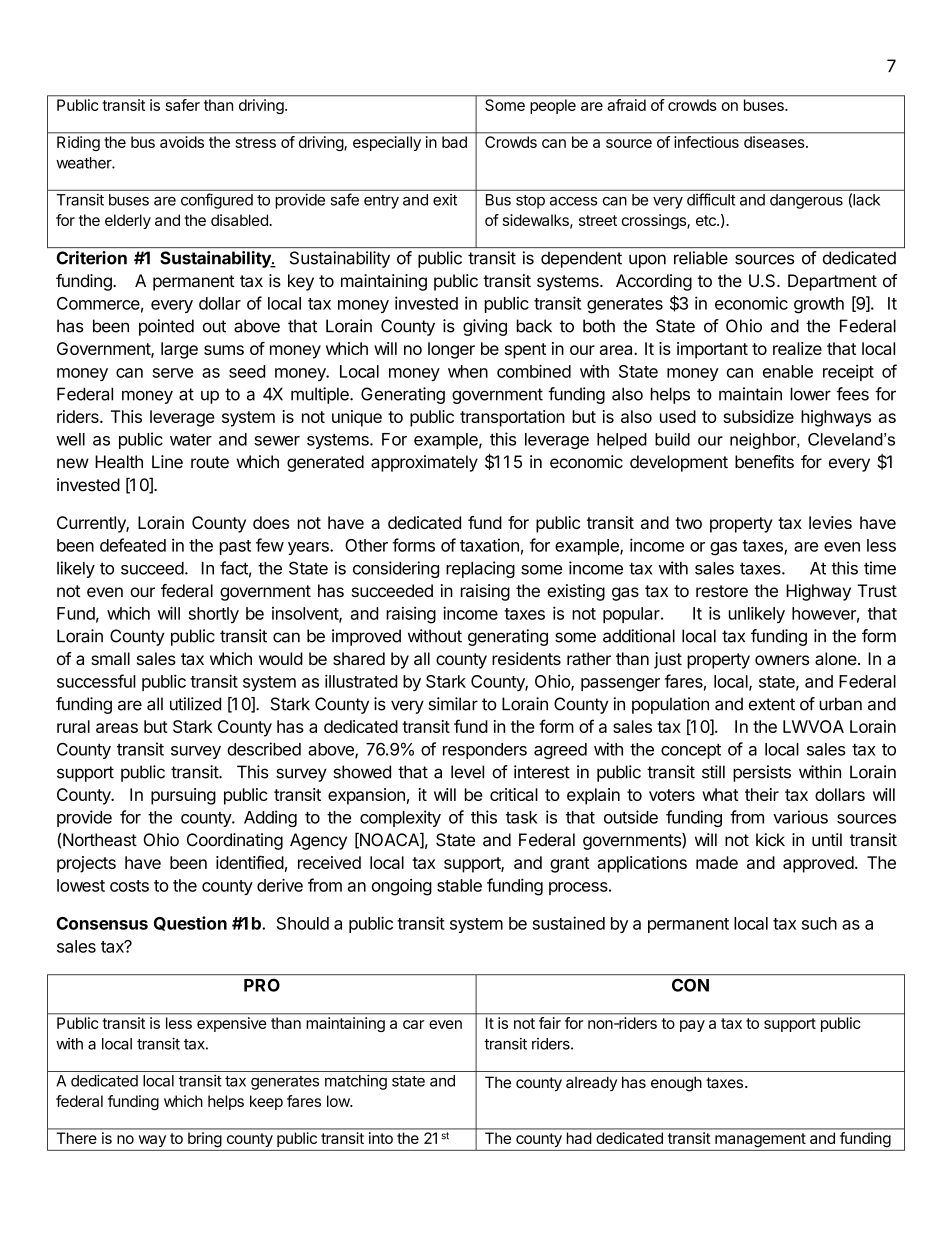 Image resolution: width=952 pixels, height=1233 pixels. What do you see at coordinates (172, 373) in the document?
I see `serve` at bounding box center [172, 373].
